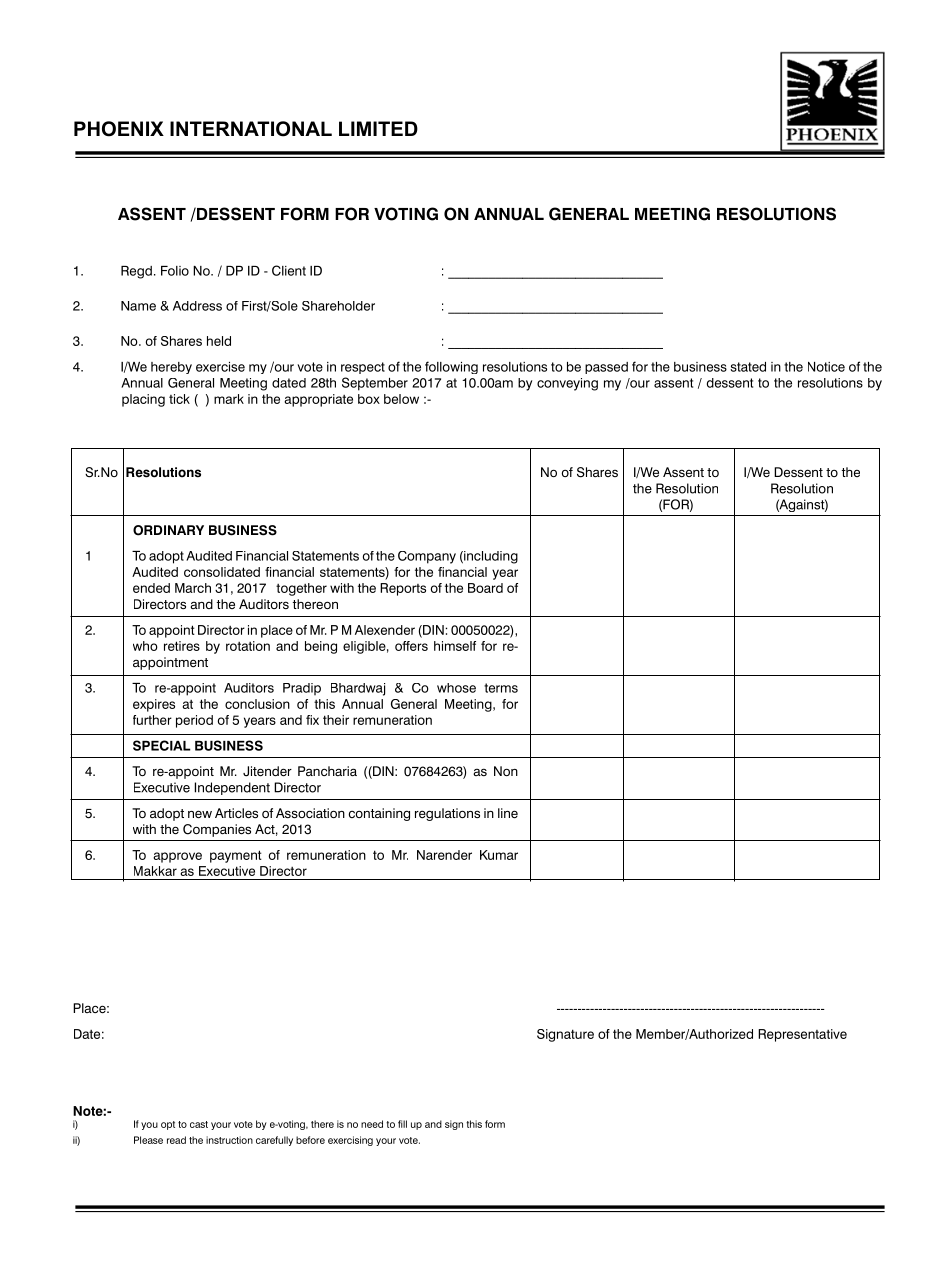 The height and width of the screenshot is (1262, 952). I want to click on terms, so click(501, 688).
